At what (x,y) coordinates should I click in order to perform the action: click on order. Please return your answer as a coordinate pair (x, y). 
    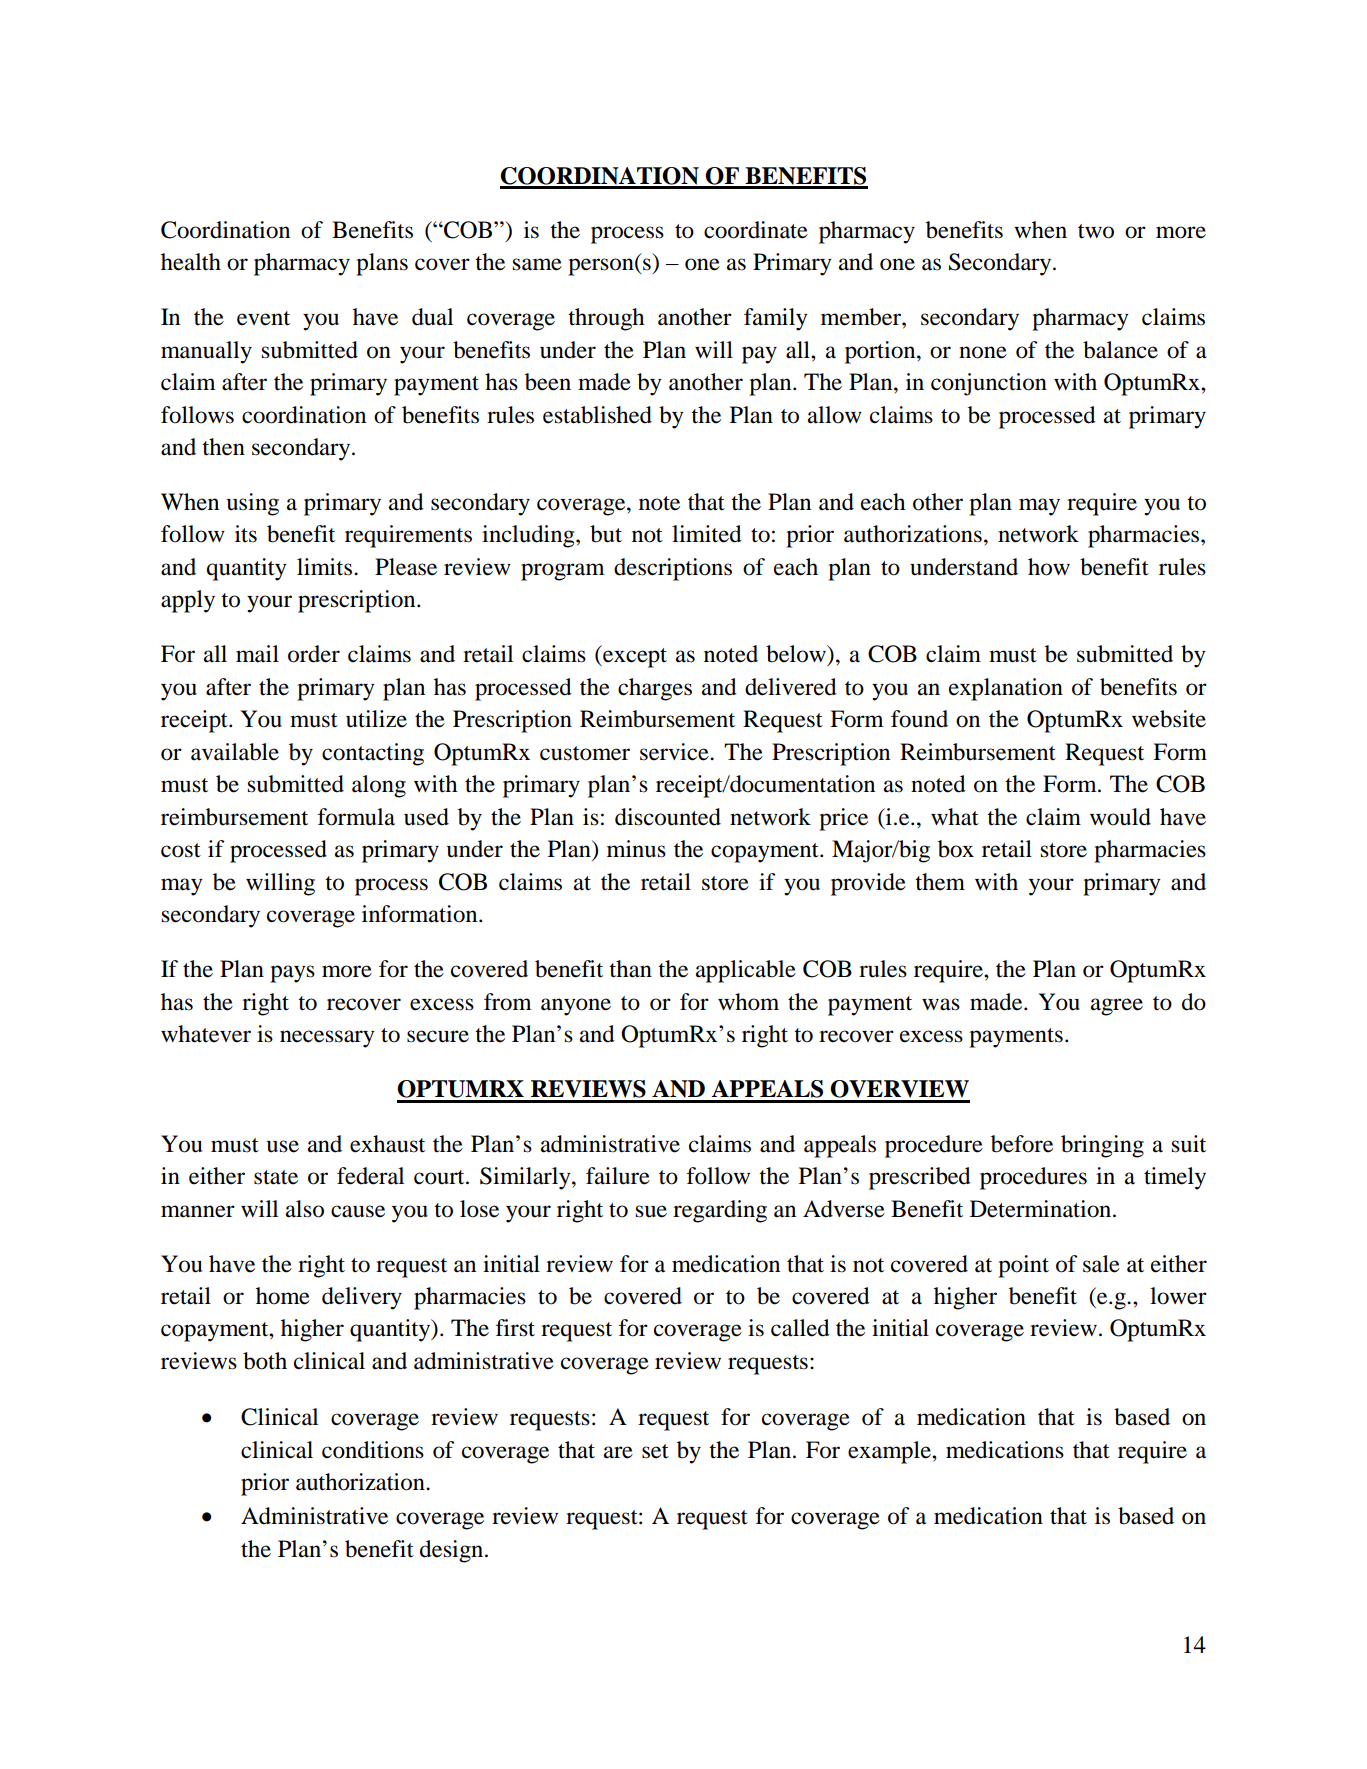
    Looking at the image, I should click on (314, 654).
